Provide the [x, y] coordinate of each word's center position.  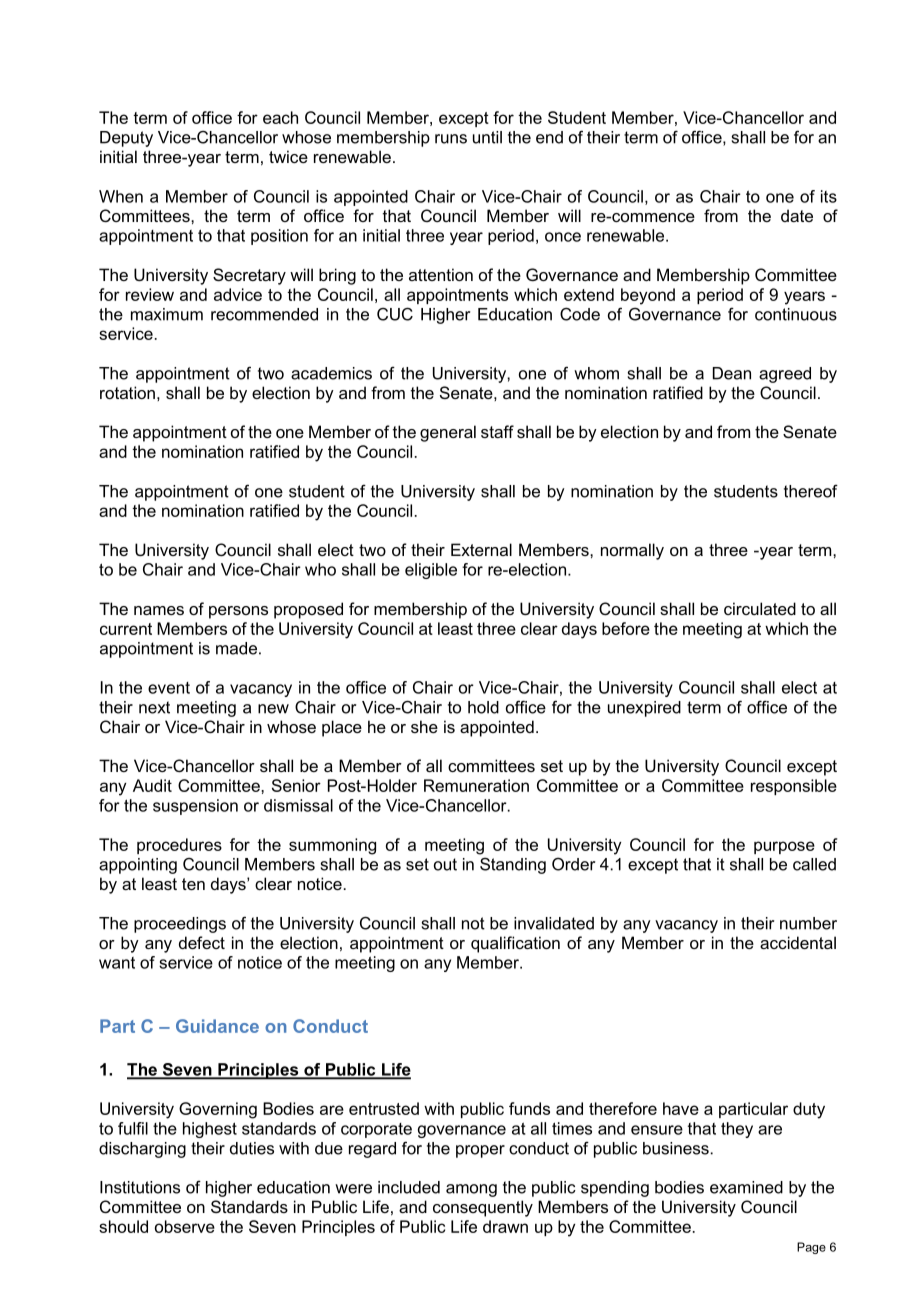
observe [185, 1226]
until [487, 137]
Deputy [126, 139]
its [829, 196]
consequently [483, 1208]
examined [746, 1187]
